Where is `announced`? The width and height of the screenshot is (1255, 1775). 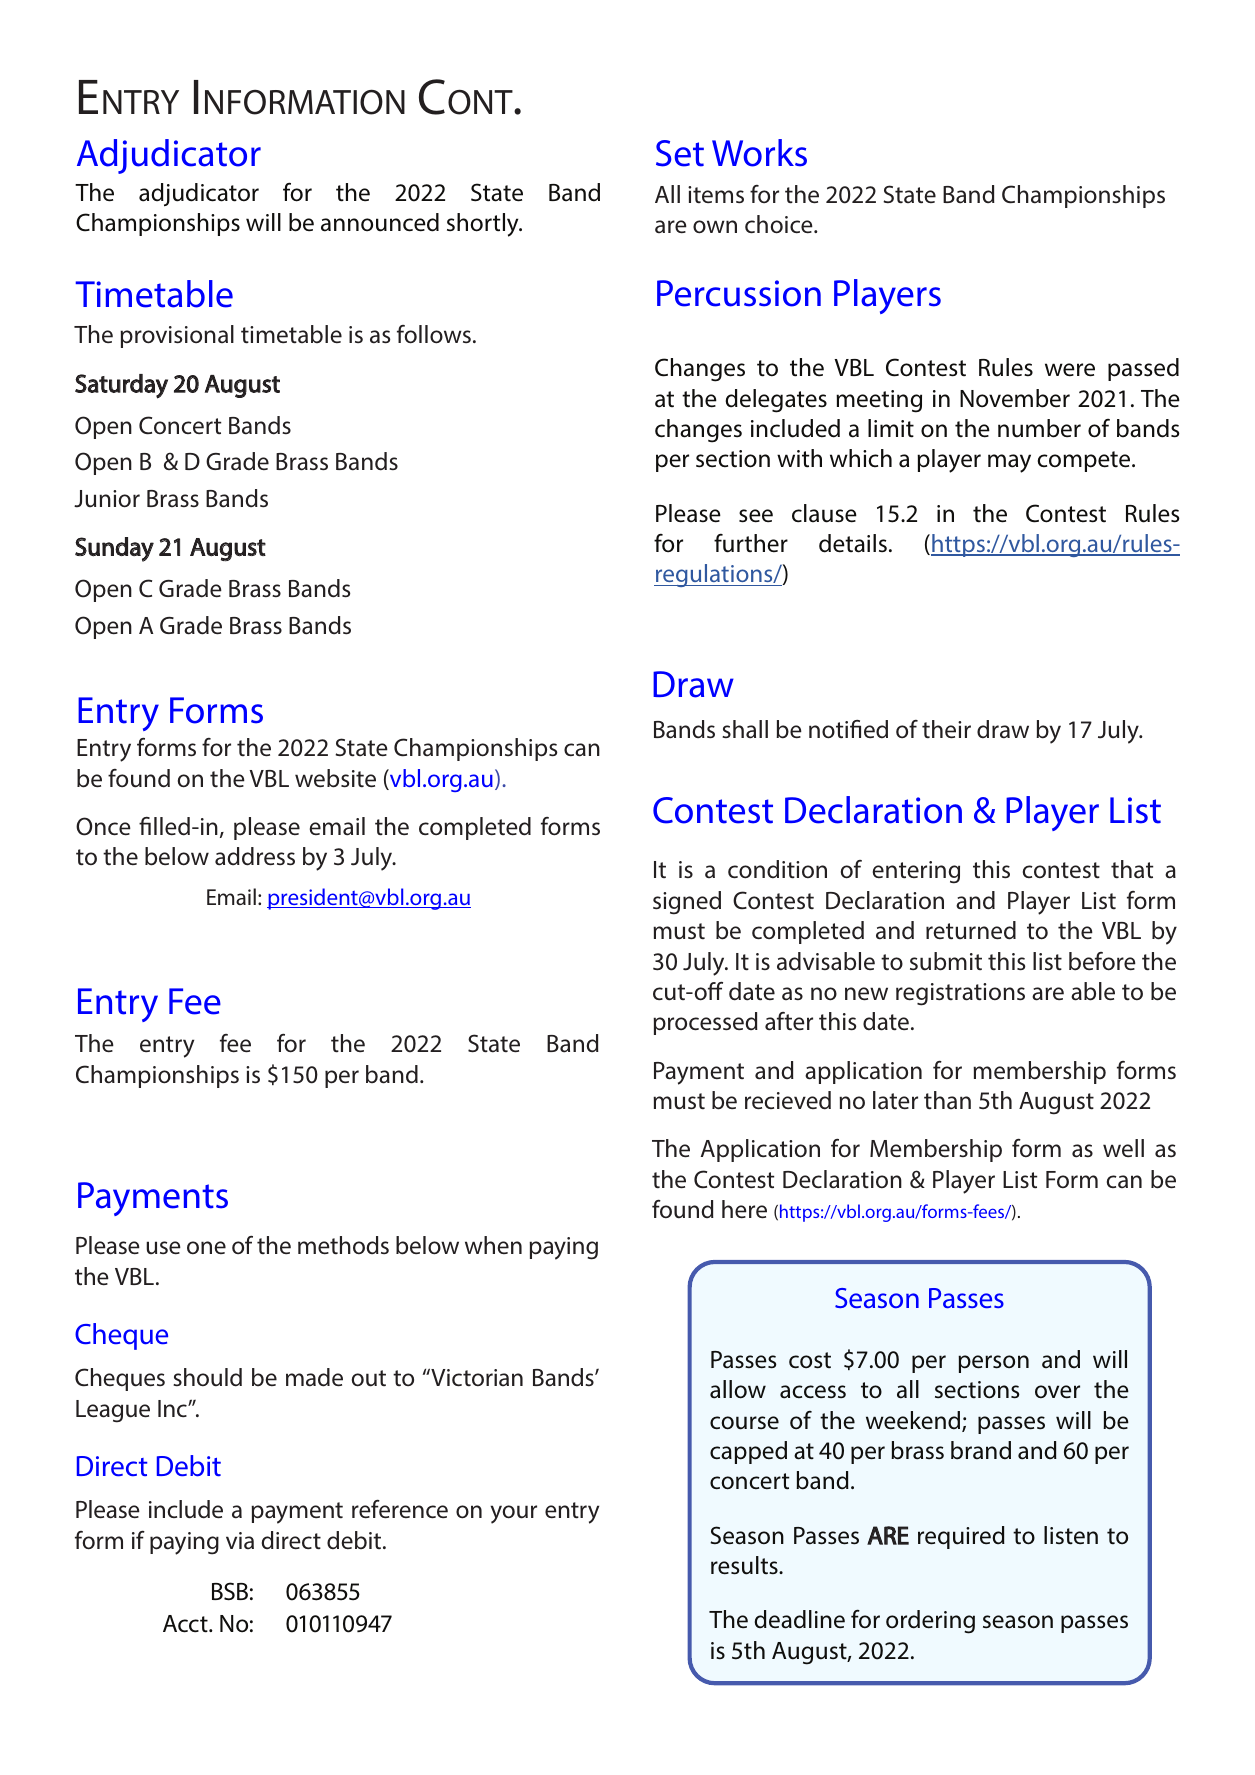 announced is located at coordinates (380, 222).
